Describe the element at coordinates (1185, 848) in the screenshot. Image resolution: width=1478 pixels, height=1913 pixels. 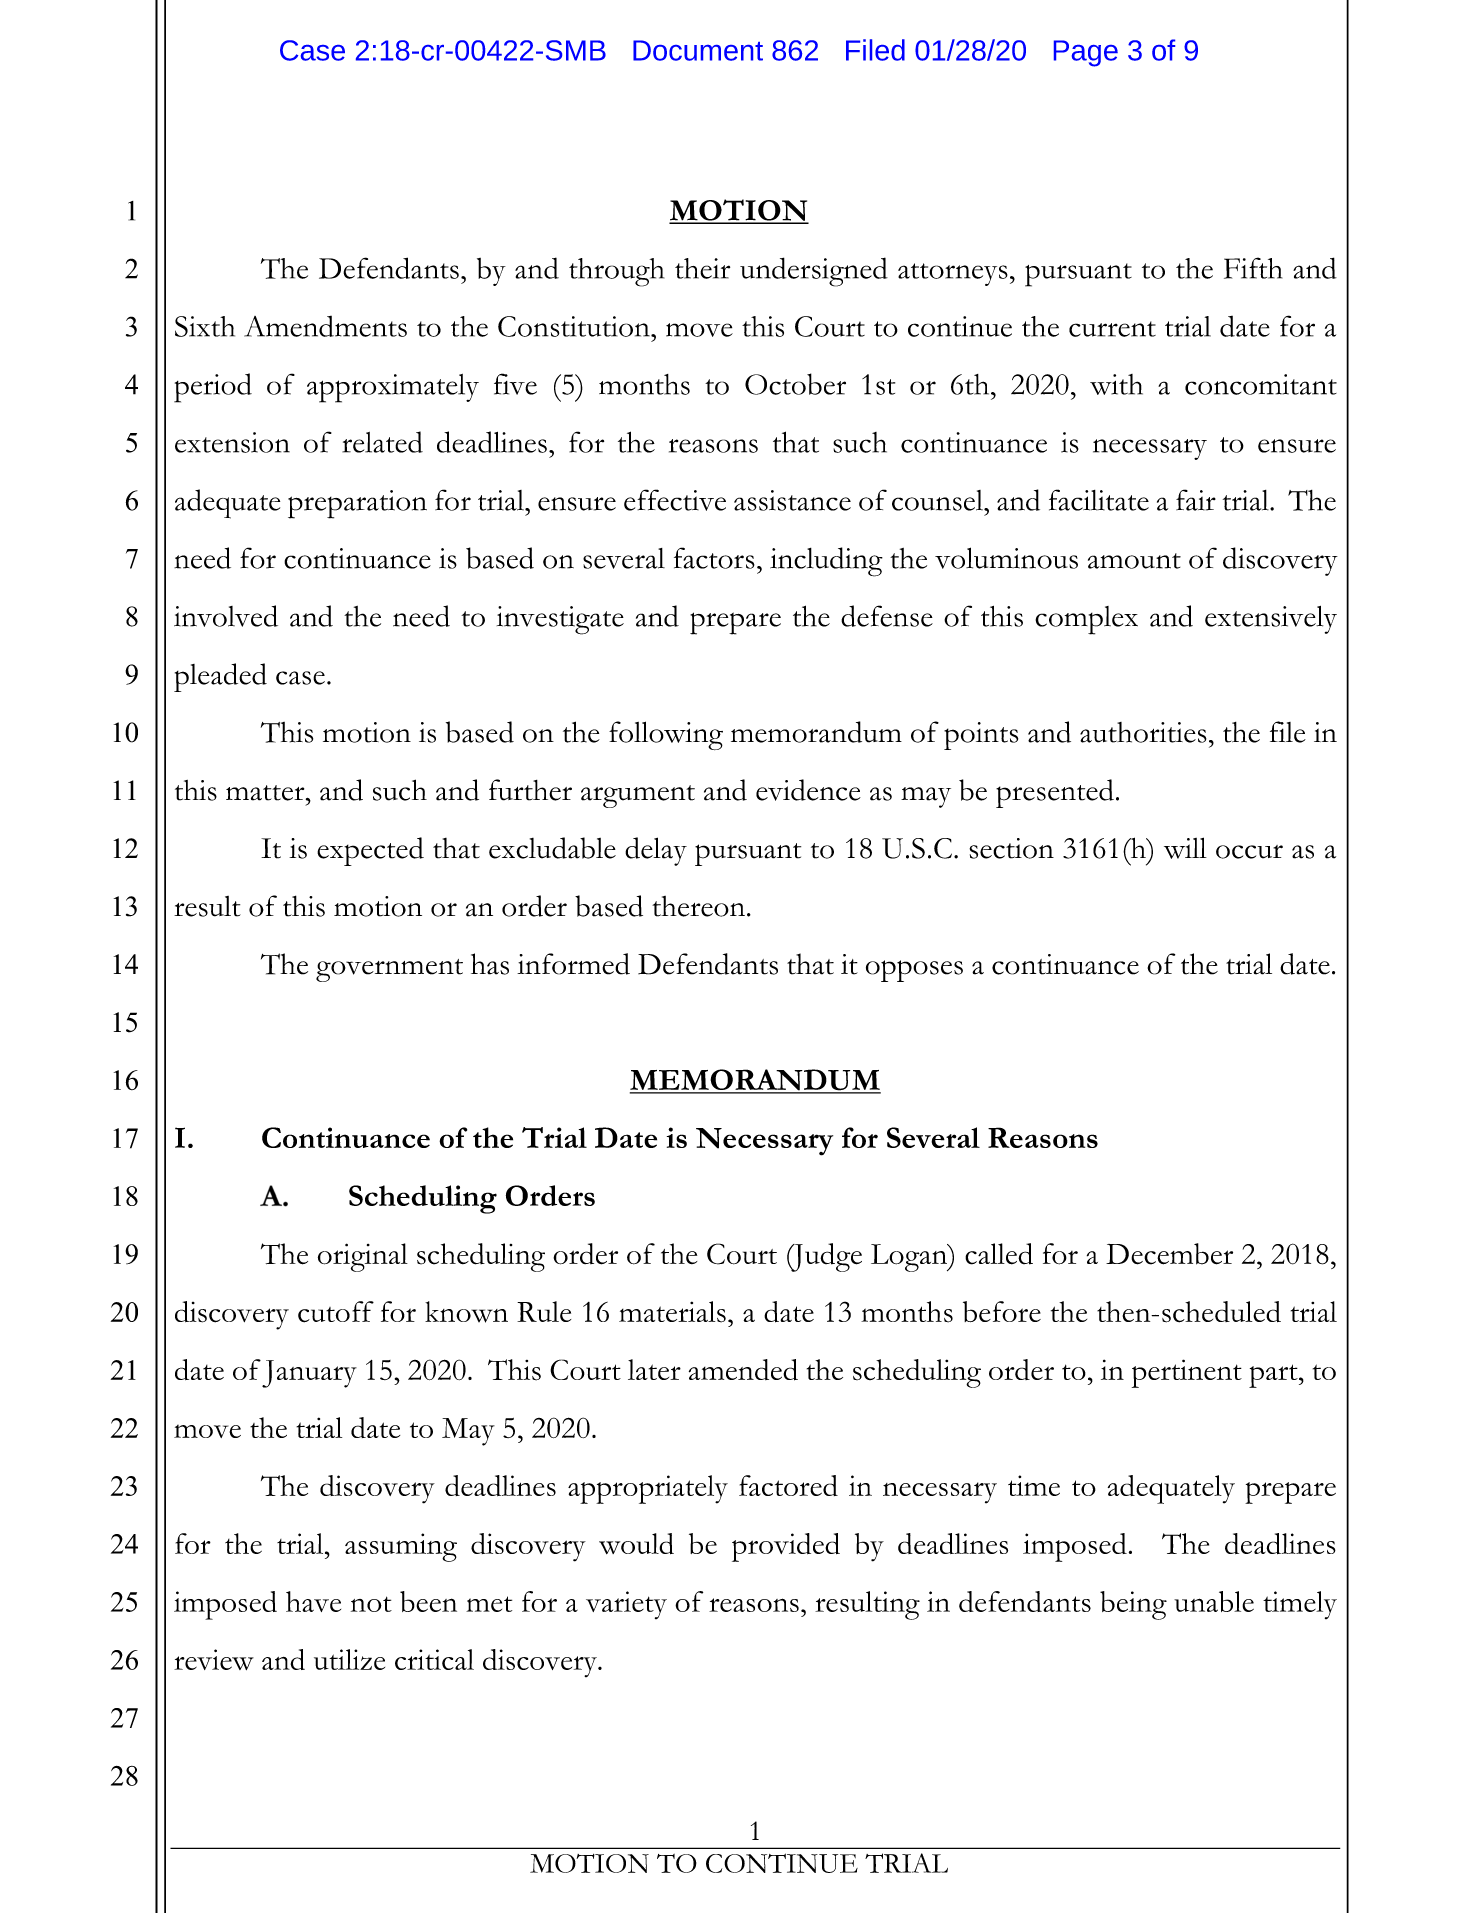
I see `will` at that location.
